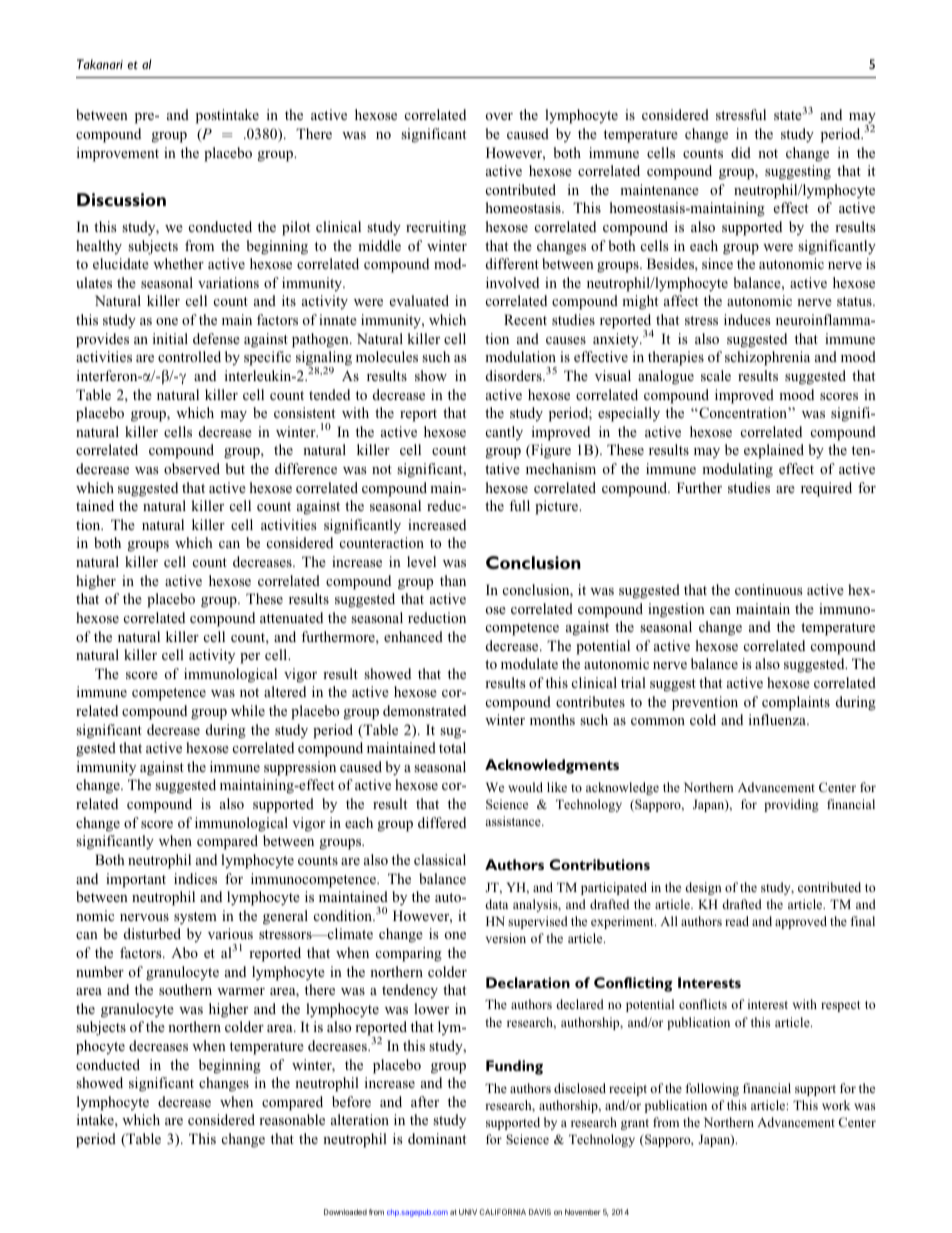  Describe the element at coordinates (192, 468) in the document. I see `observed` at that location.
